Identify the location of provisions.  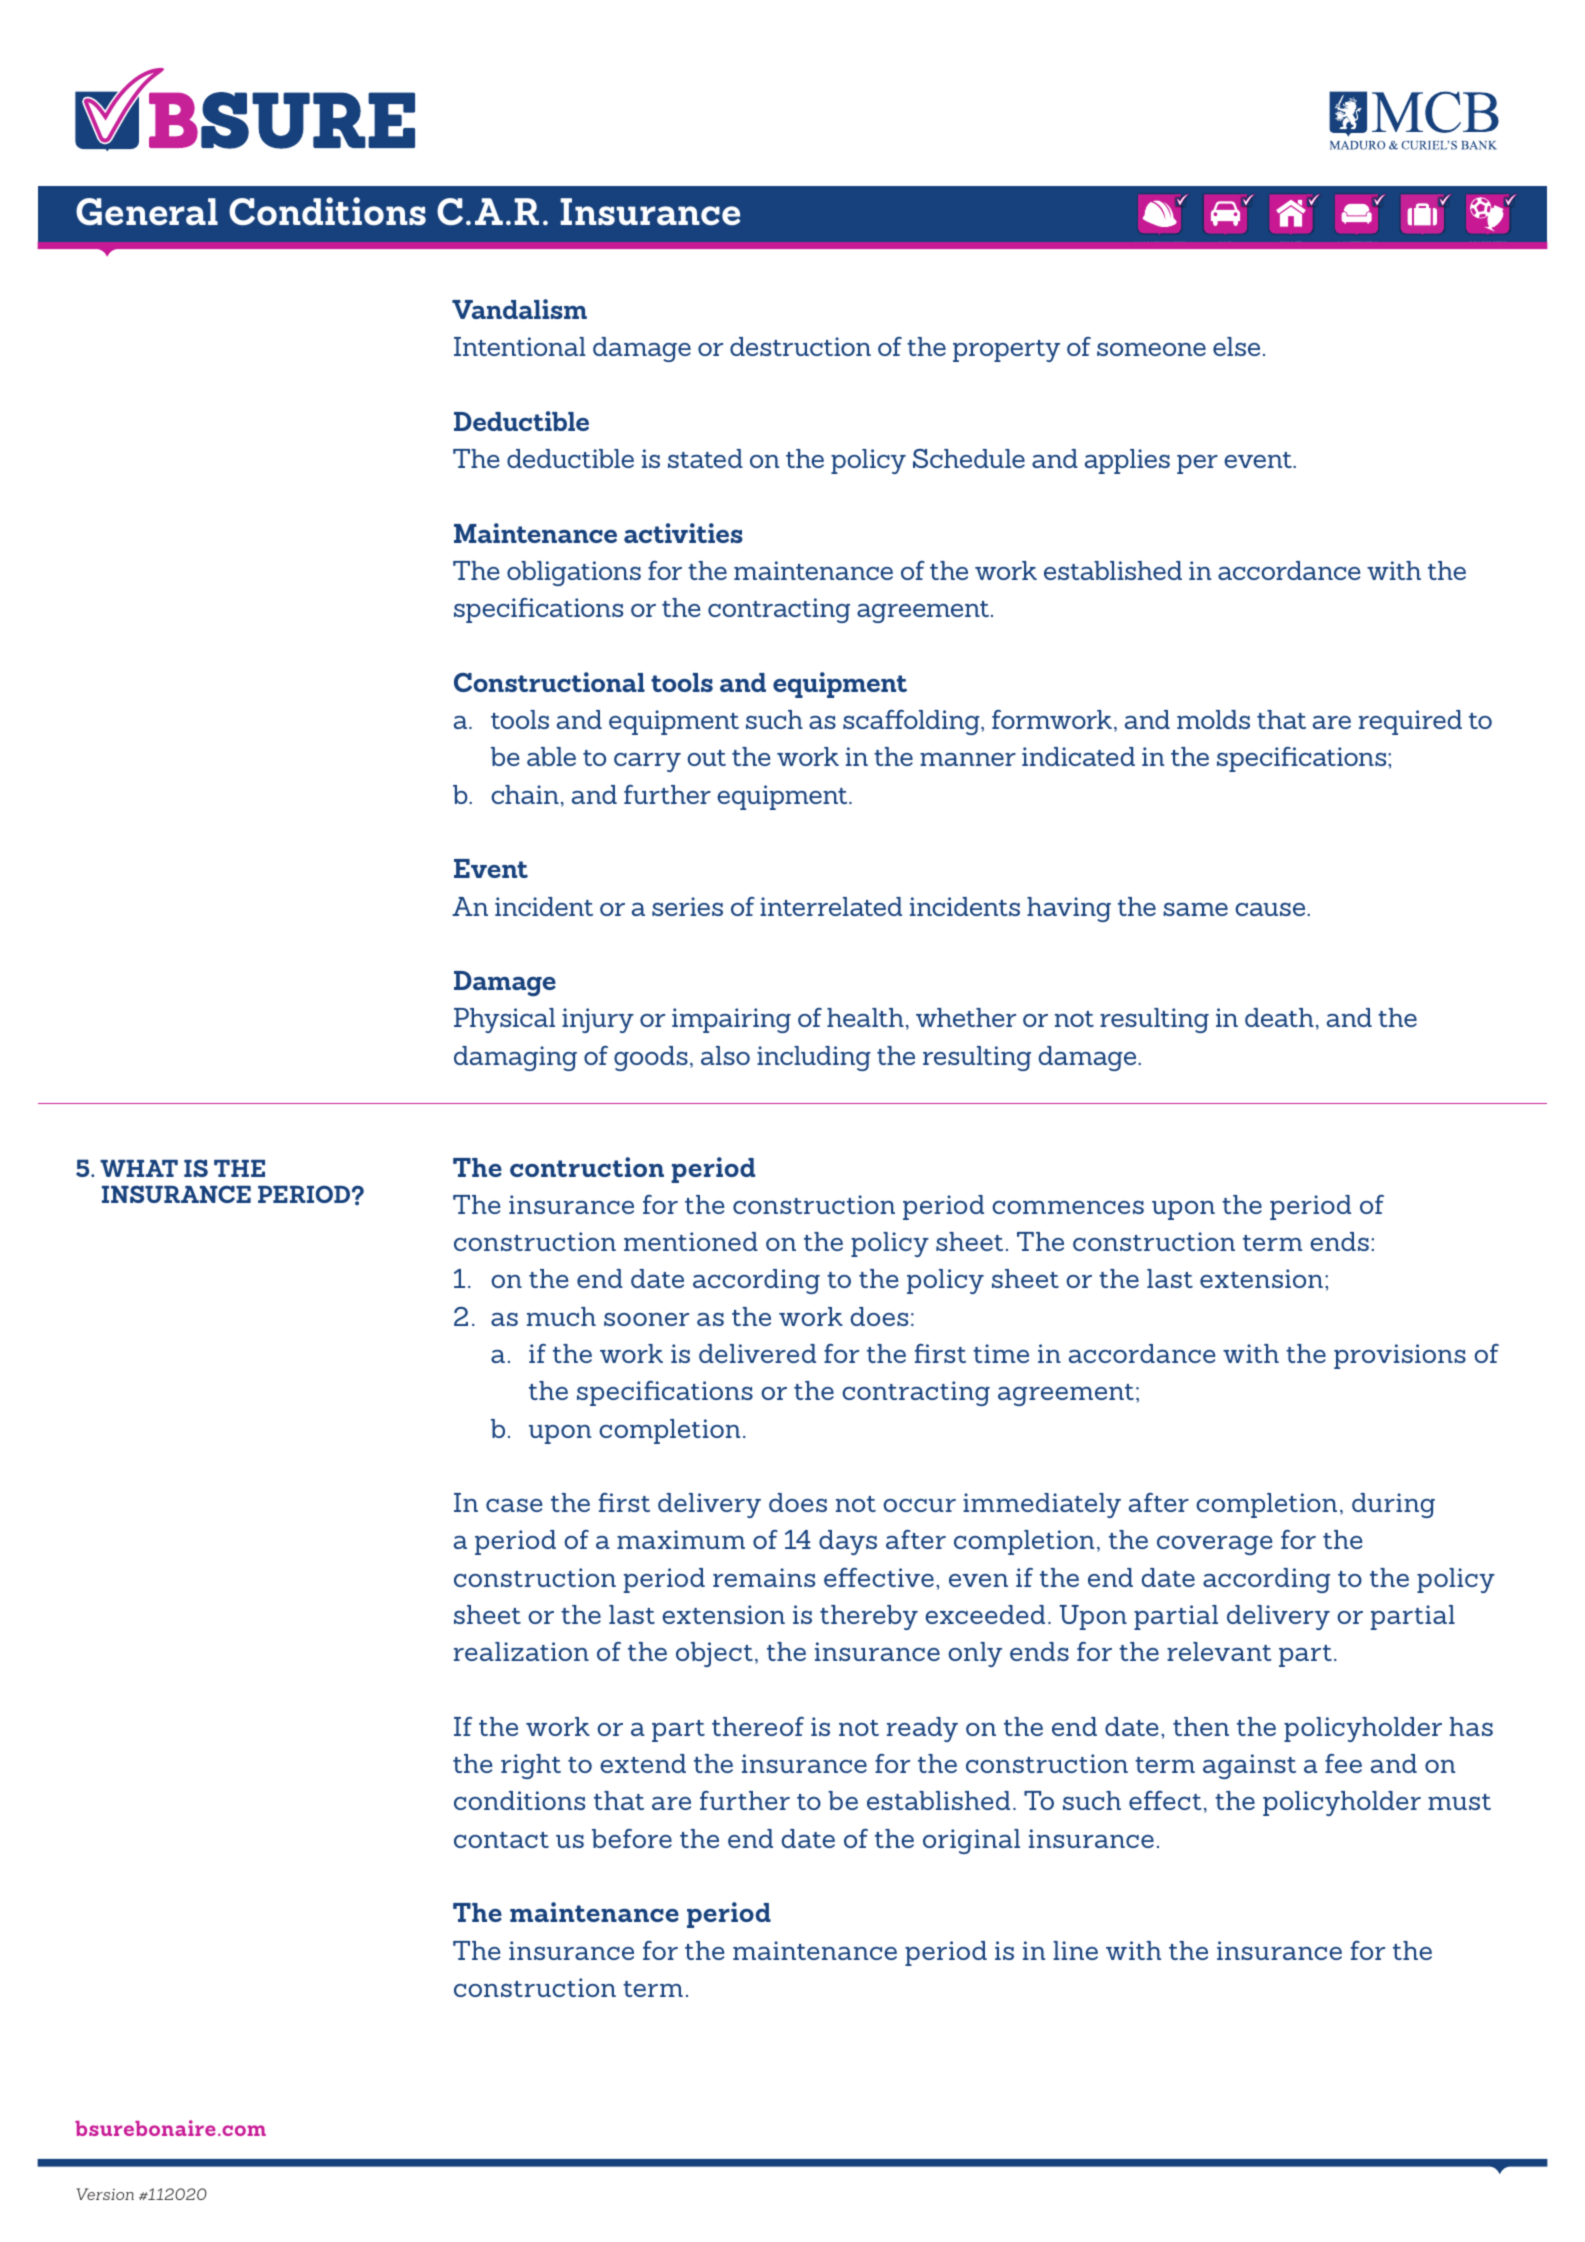
(1400, 1356).
